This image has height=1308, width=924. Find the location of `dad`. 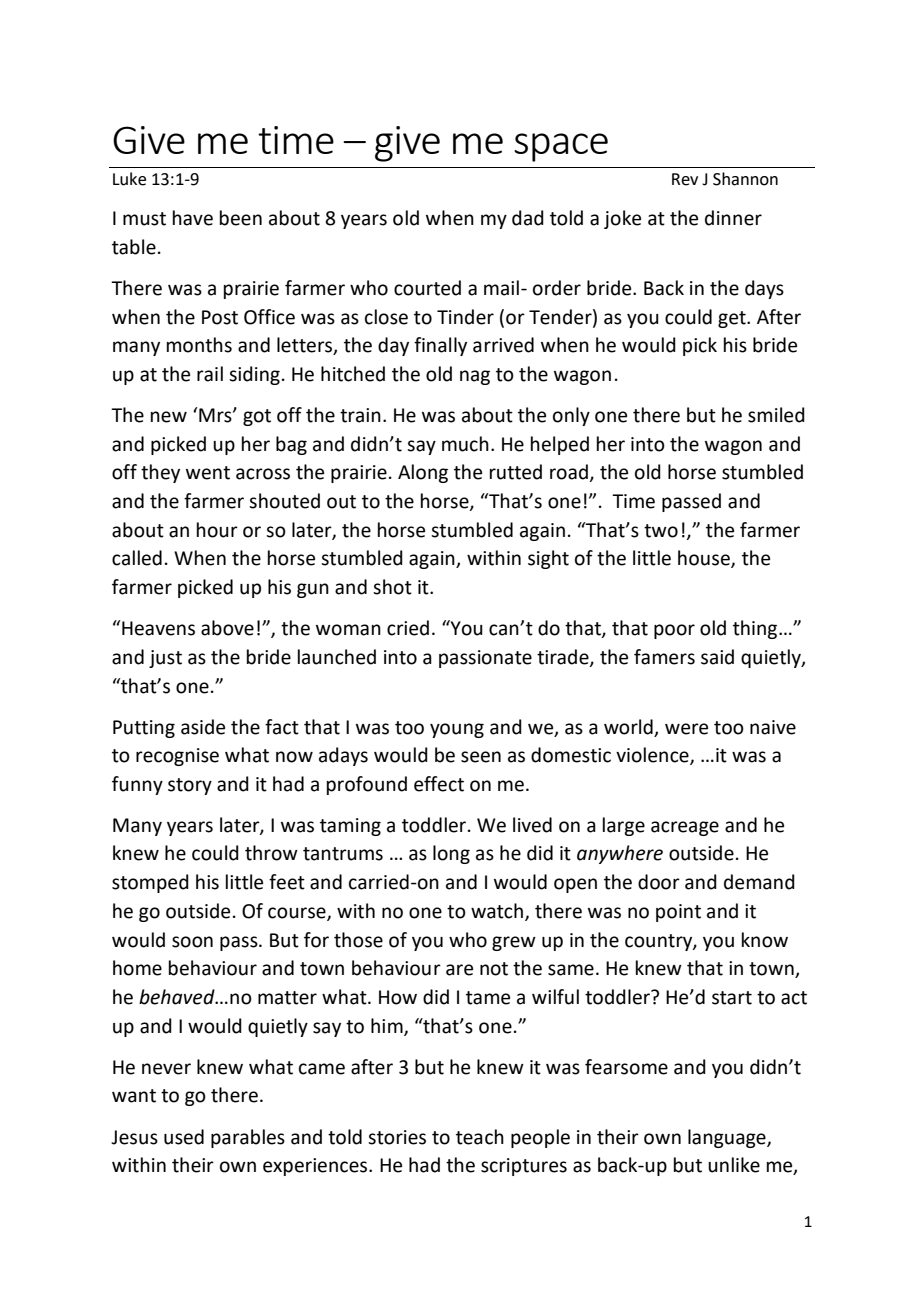

dad is located at coordinates (528, 218).
